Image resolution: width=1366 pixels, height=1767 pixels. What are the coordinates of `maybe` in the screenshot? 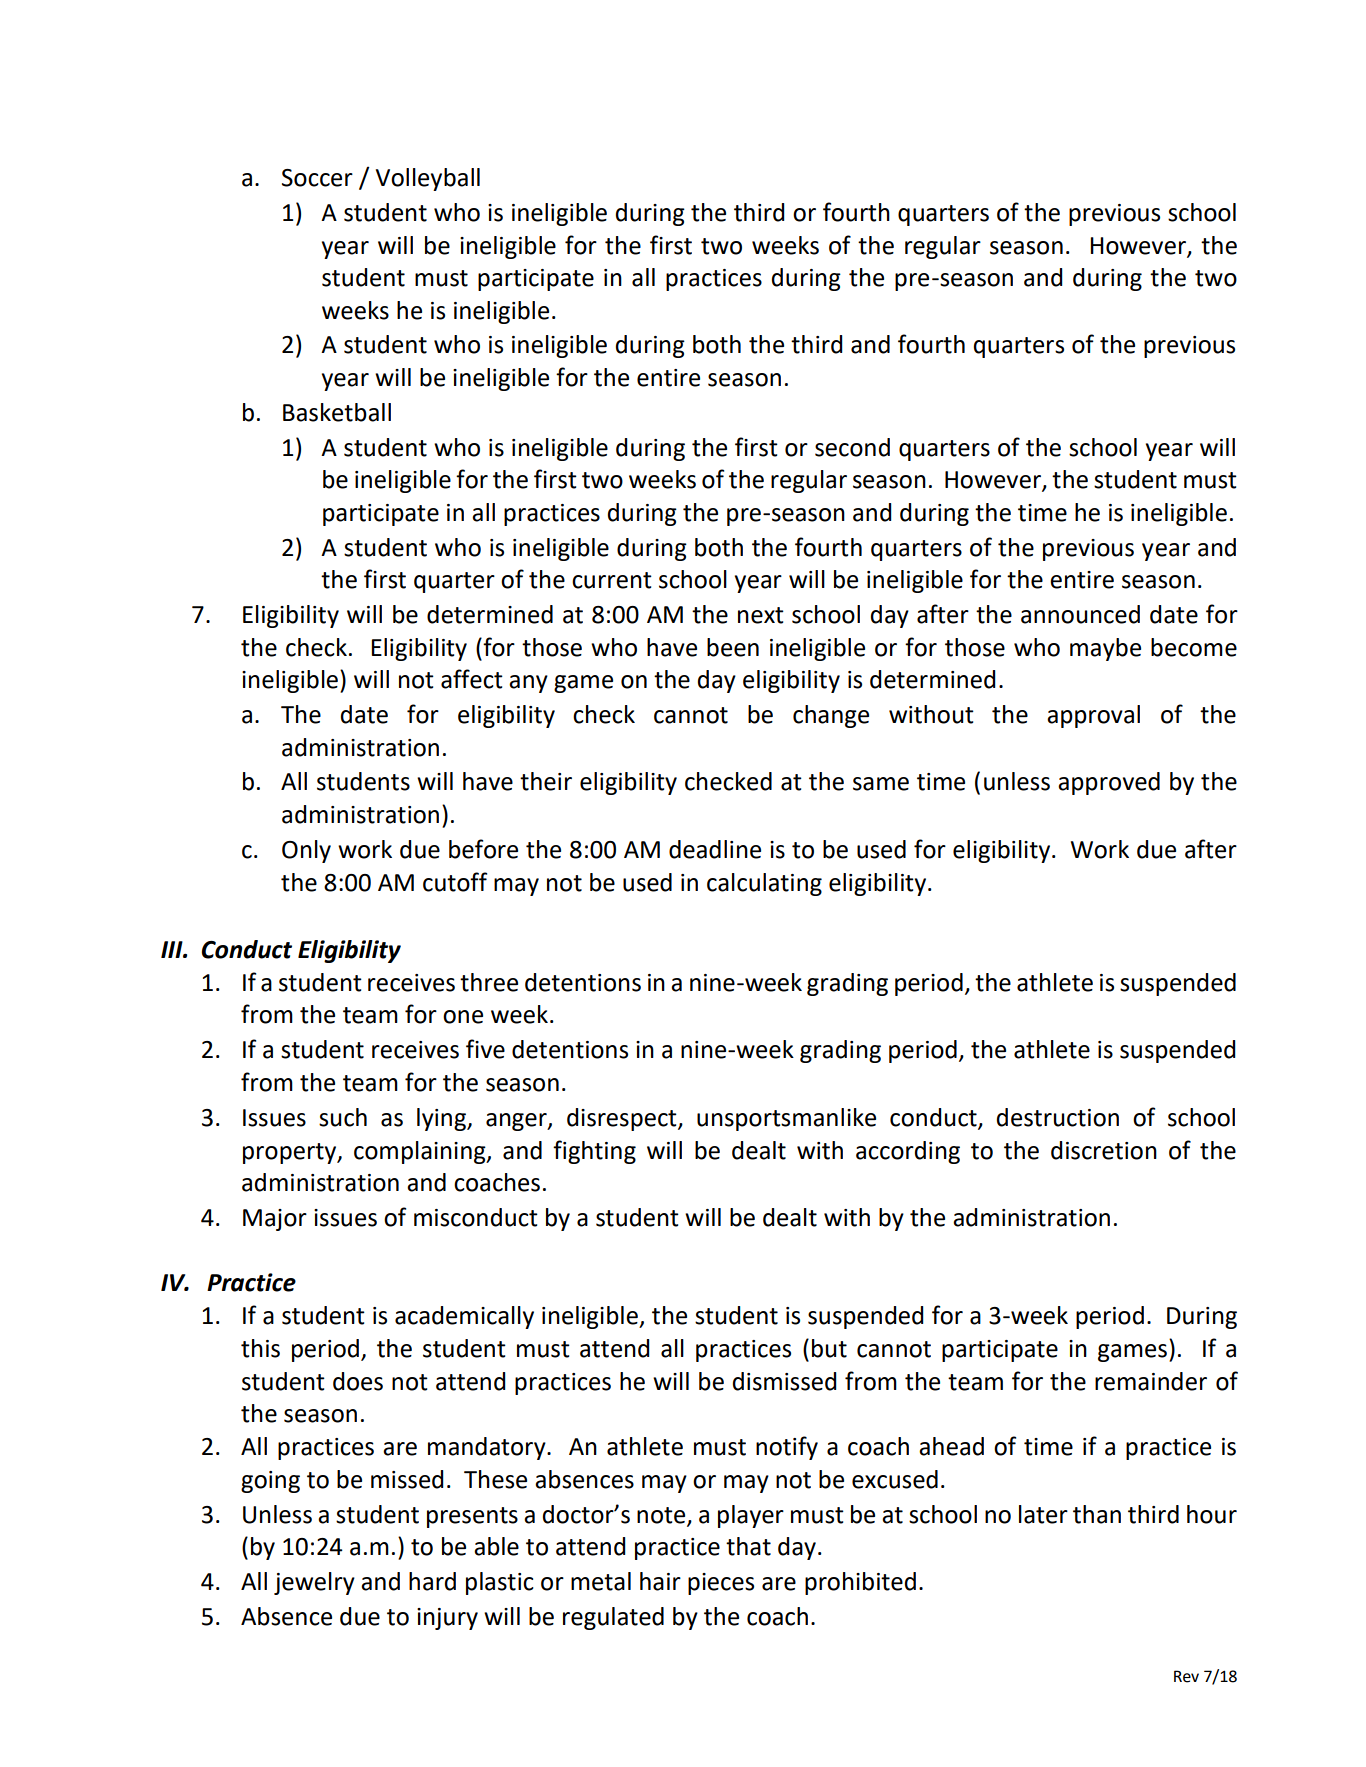 It's located at (1105, 649).
